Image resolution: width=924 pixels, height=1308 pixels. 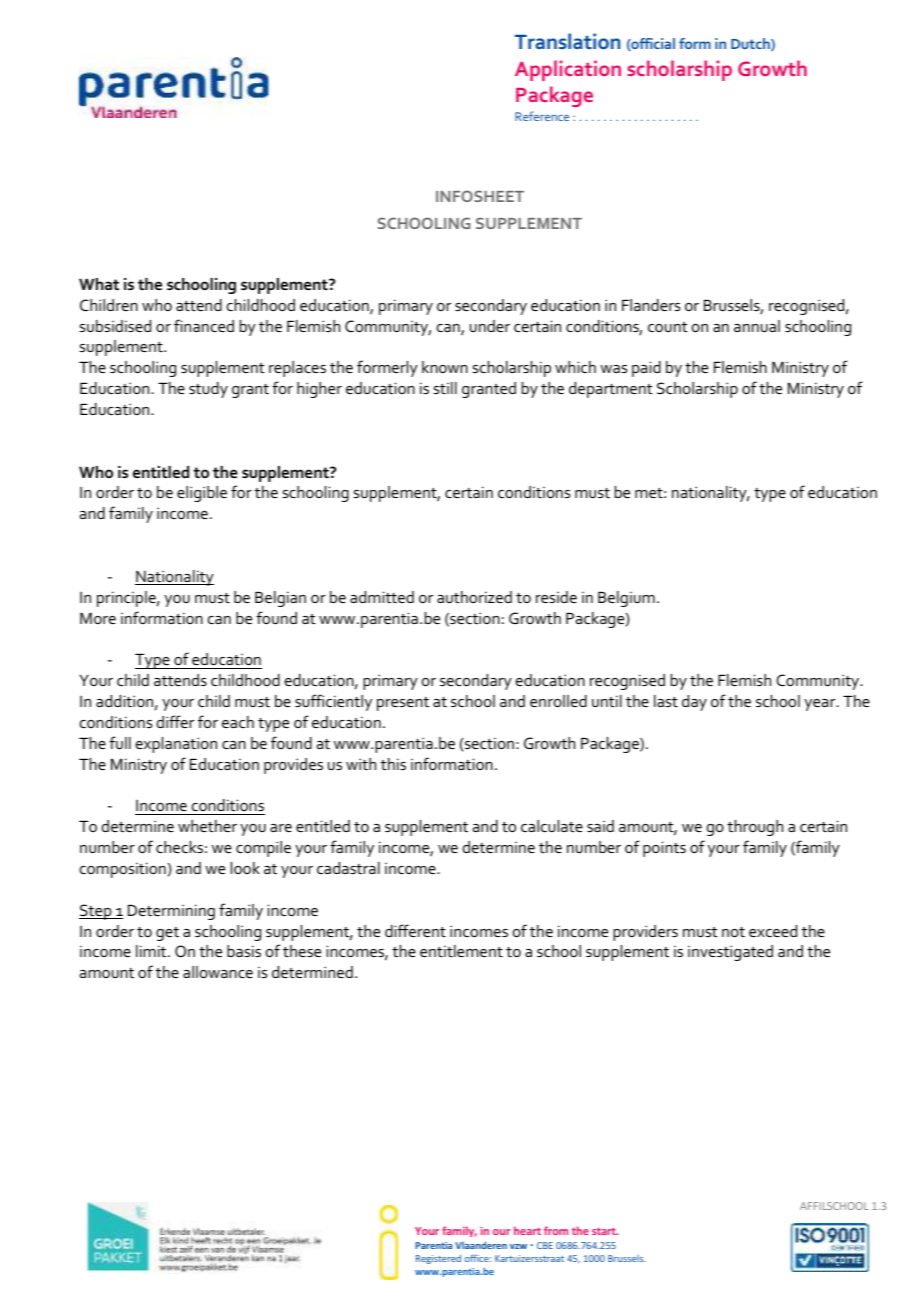 What do you see at coordinates (438, 1259) in the page?
I see `Registered` at bounding box center [438, 1259].
